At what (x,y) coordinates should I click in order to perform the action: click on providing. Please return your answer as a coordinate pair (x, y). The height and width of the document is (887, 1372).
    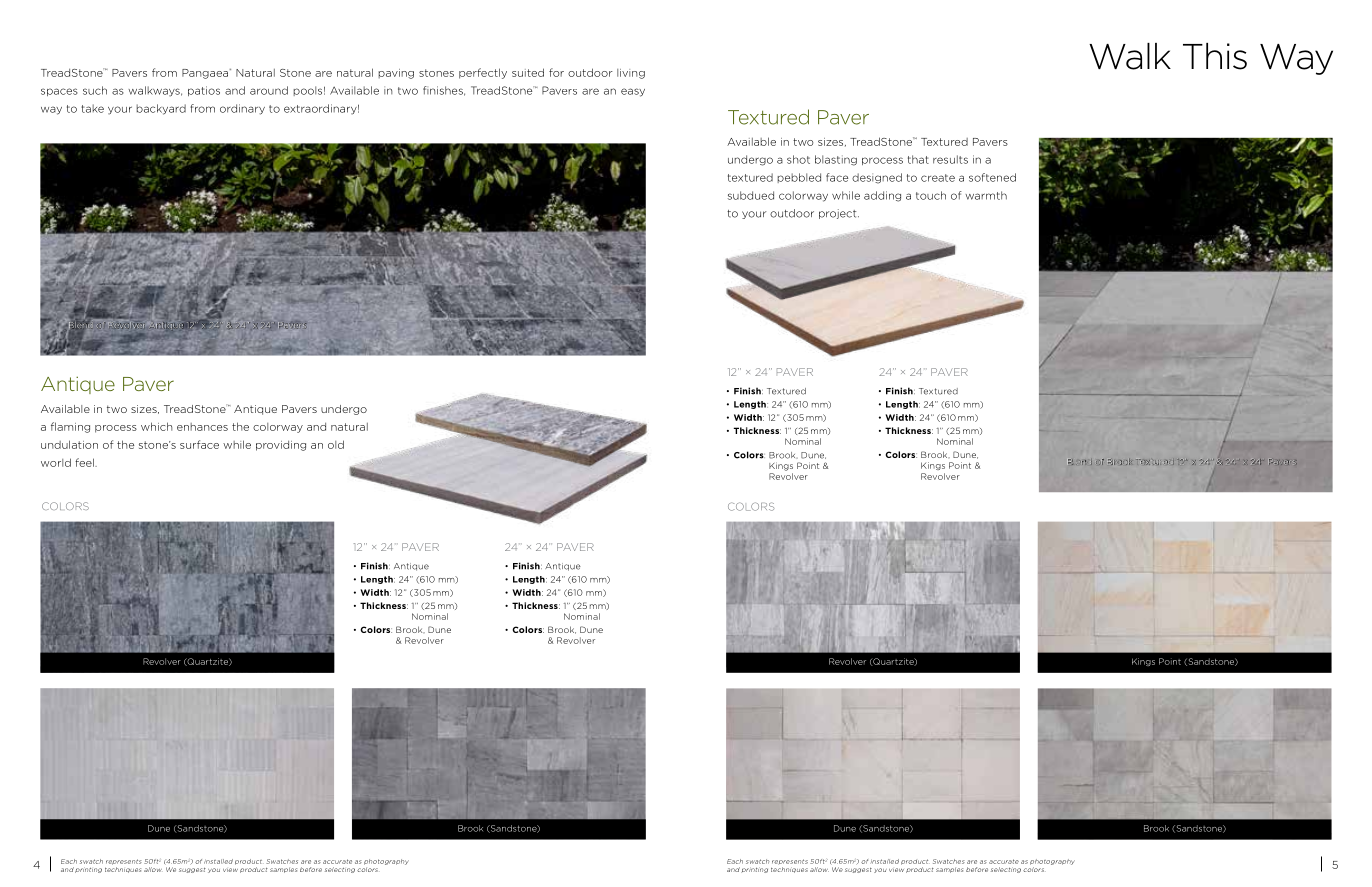
    Looking at the image, I should click on (281, 446).
